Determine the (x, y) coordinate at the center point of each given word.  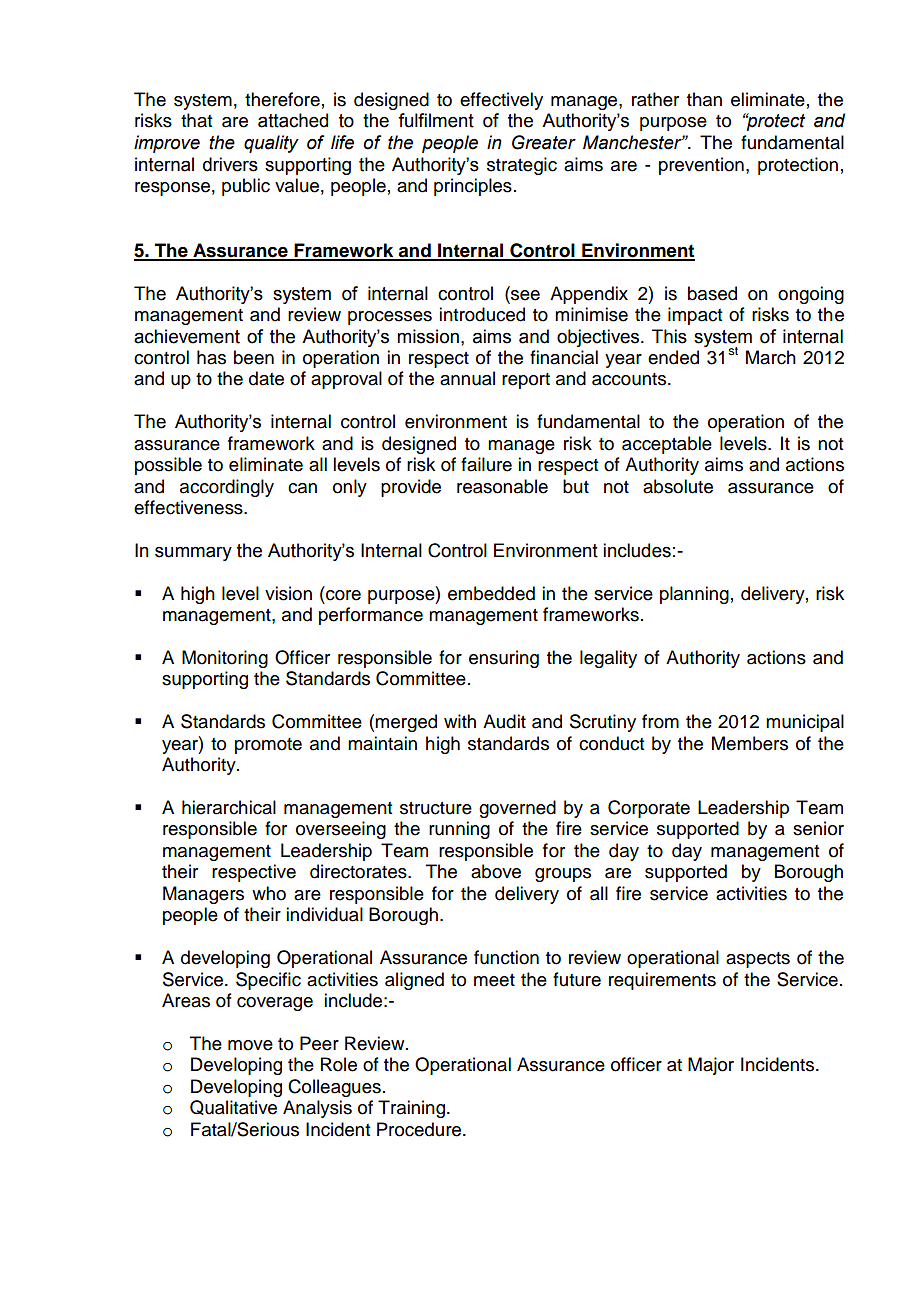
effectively (501, 101)
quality (271, 144)
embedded (491, 593)
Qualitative (233, 1107)
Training (413, 1109)
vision (288, 593)
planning (694, 595)
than (704, 99)
